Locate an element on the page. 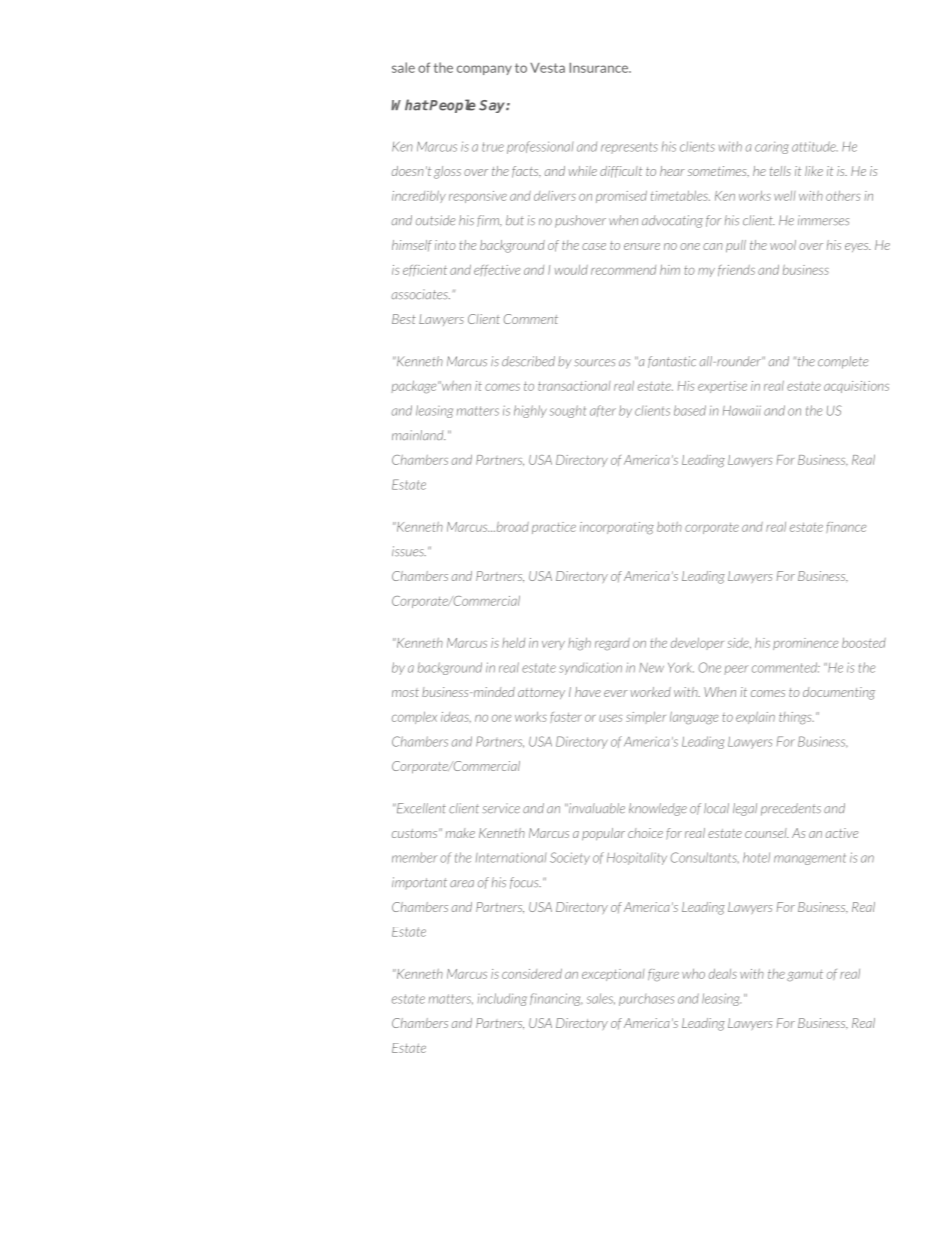 The image size is (952, 1233). wool is located at coordinates (783, 245).
